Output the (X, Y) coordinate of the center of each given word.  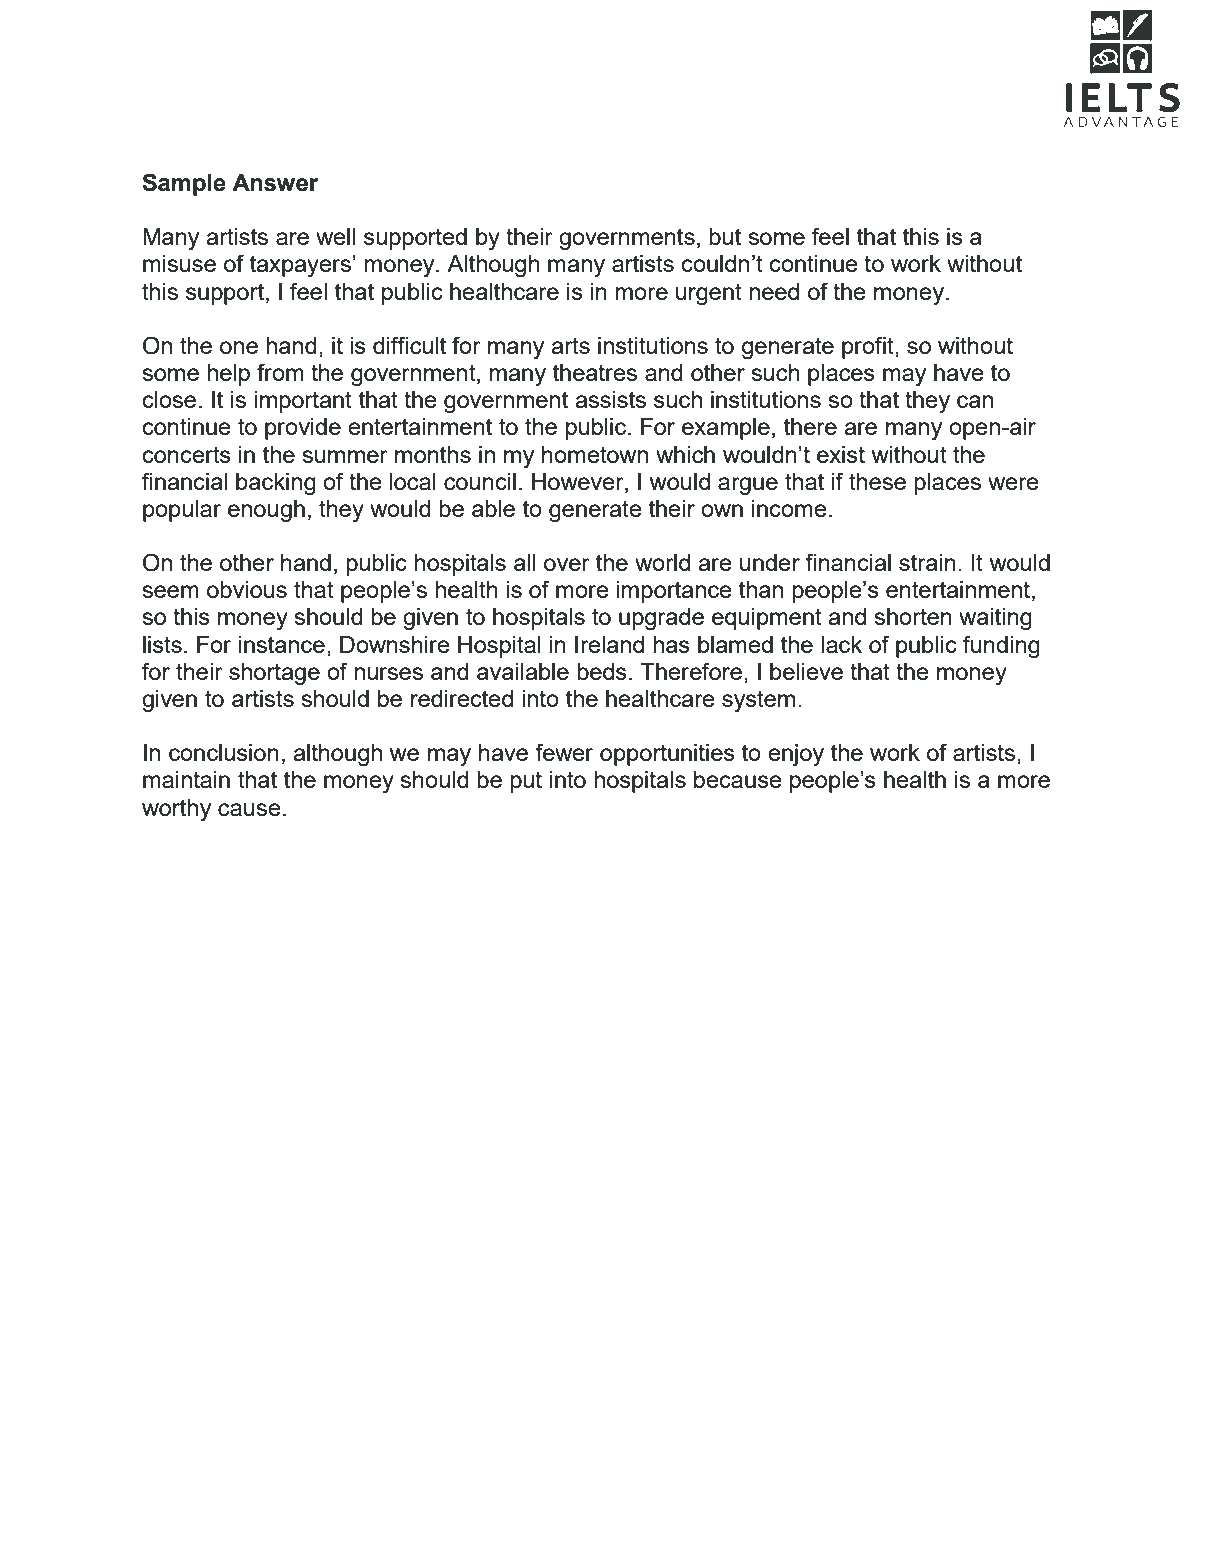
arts (570, 345)
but (725, 236)
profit (869, 347)
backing (276, 484)
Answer (275, 183)
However (579, 481)
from (280, 372)
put (526, 782)
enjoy (796, 755)
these (877, 481)
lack (841, 644)
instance (282, 644)
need (774, 291)
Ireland (609, 644)
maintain (186, 779)
